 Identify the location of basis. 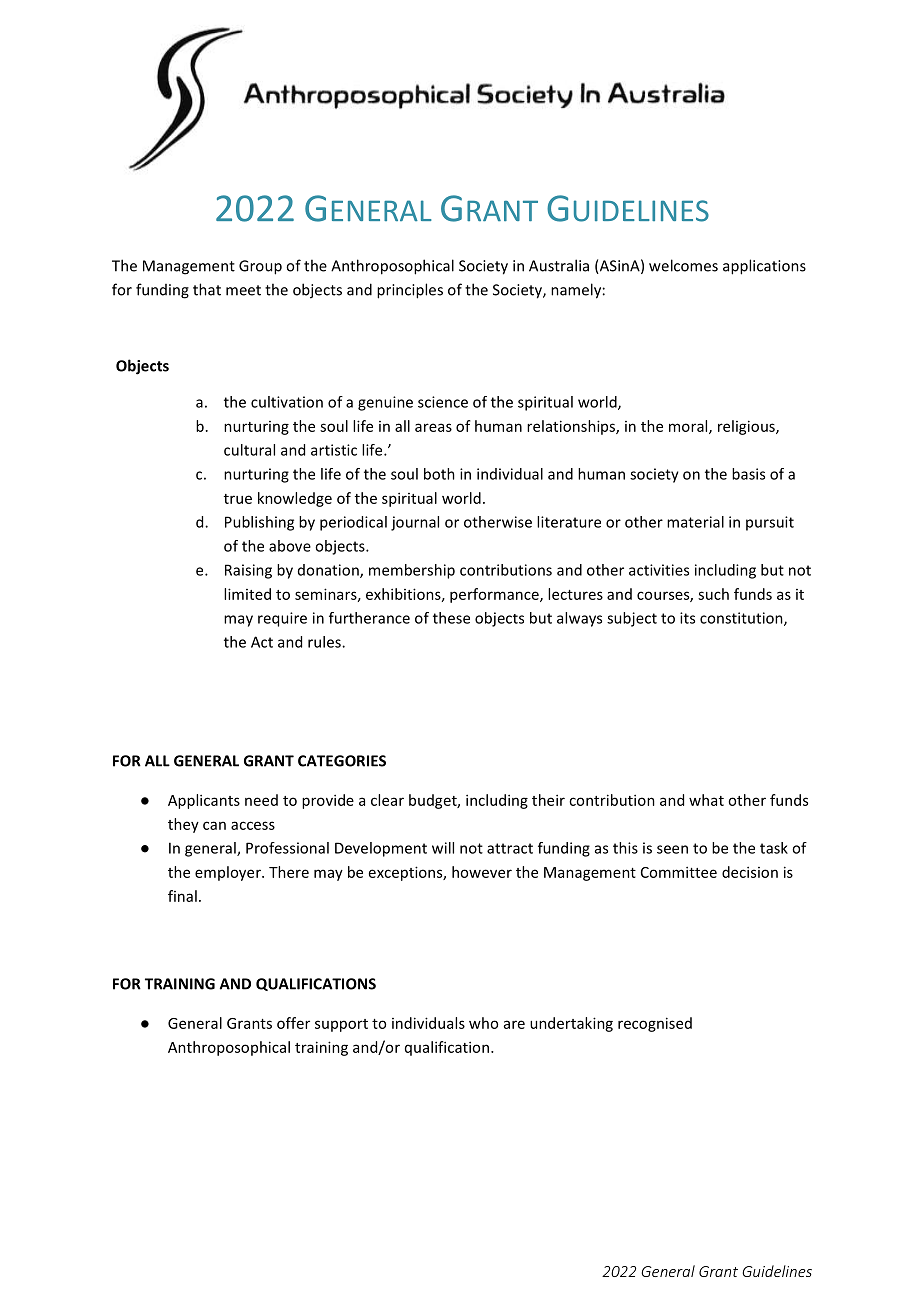
(748, 474).
